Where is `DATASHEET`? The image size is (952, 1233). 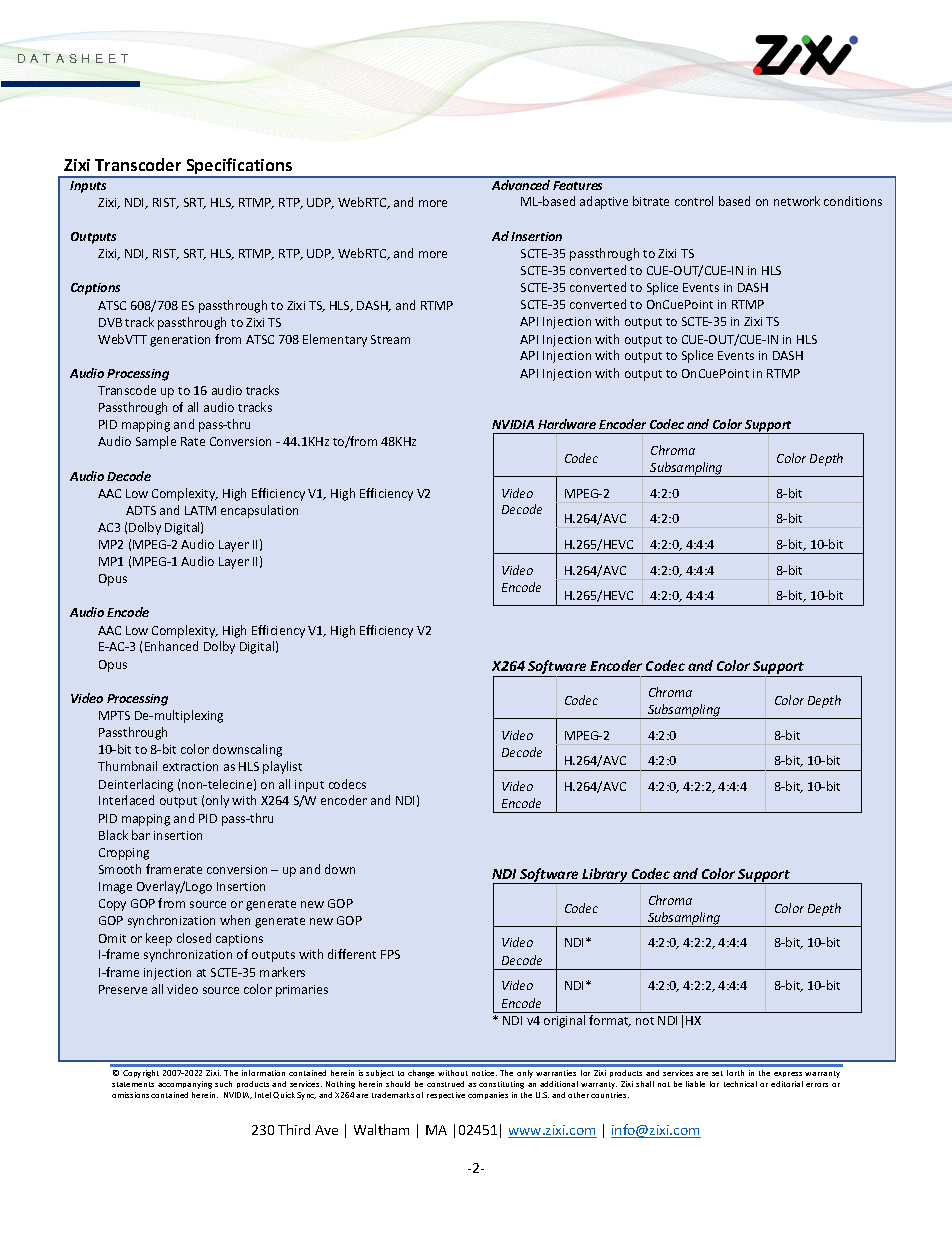 DATASHEET is located at coordinates (73, 58).
